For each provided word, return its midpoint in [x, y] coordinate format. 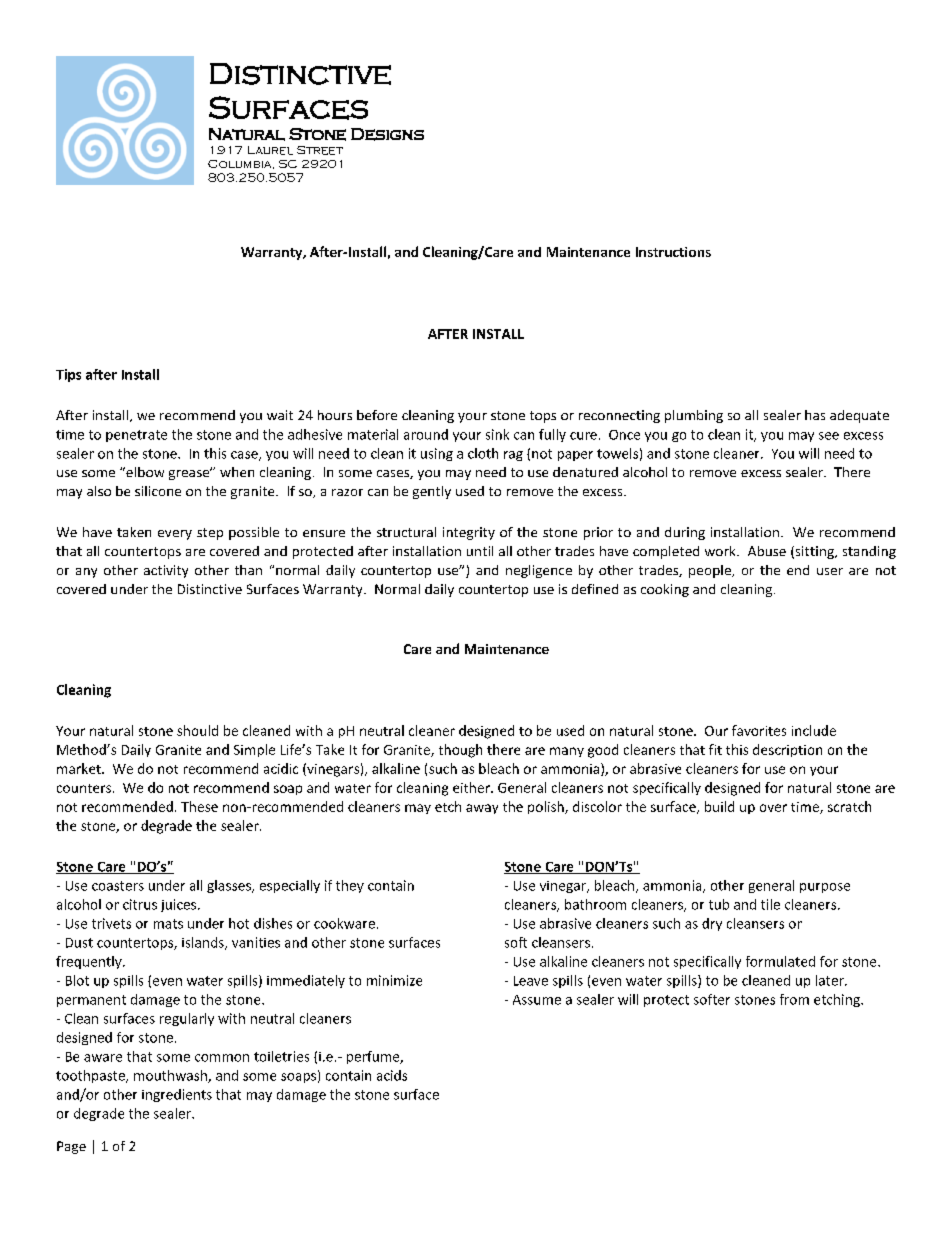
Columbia [241, 164]
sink [497, 434]
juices [180, 905]
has [815, 415]
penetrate [136, 436]
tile [770, 904]
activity [166, 571]
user [830, 571]
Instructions [673, 252]
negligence [539, 571]
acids [392, 1075]
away [482, 809]
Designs [387, 134]
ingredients [177, 1095]
